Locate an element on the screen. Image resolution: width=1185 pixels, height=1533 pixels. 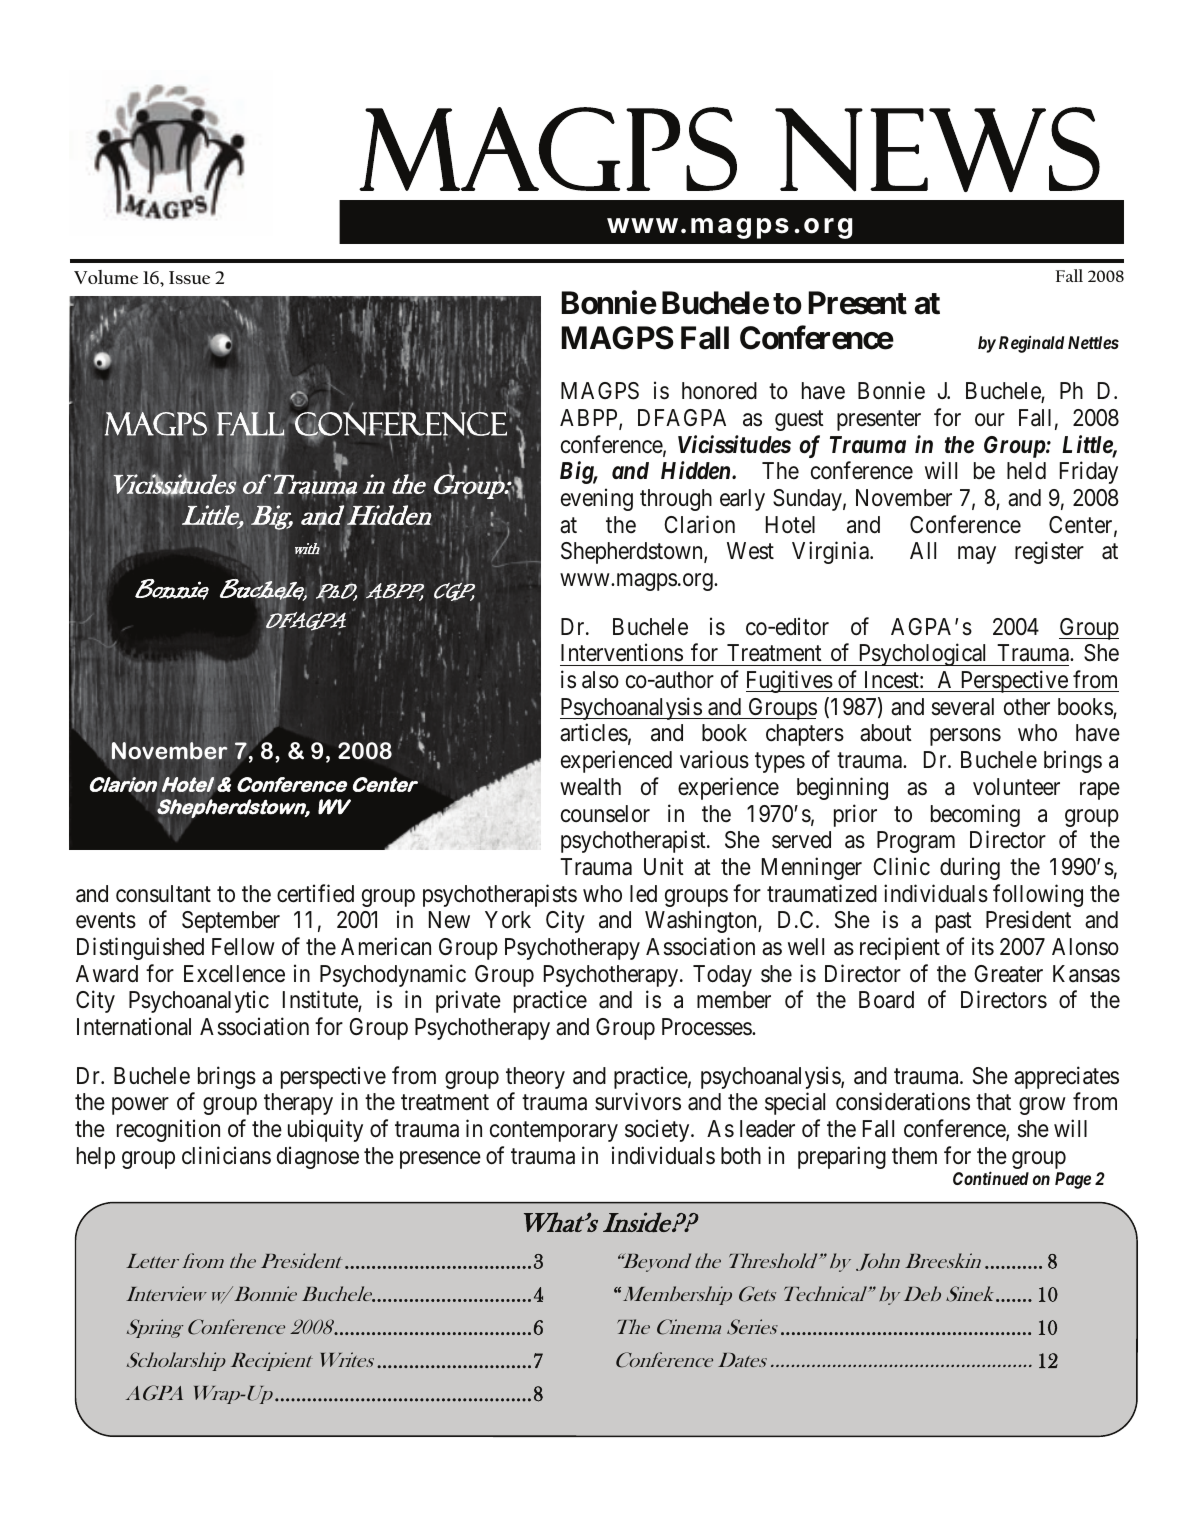
becoming is located at coordinates (975, 815).
